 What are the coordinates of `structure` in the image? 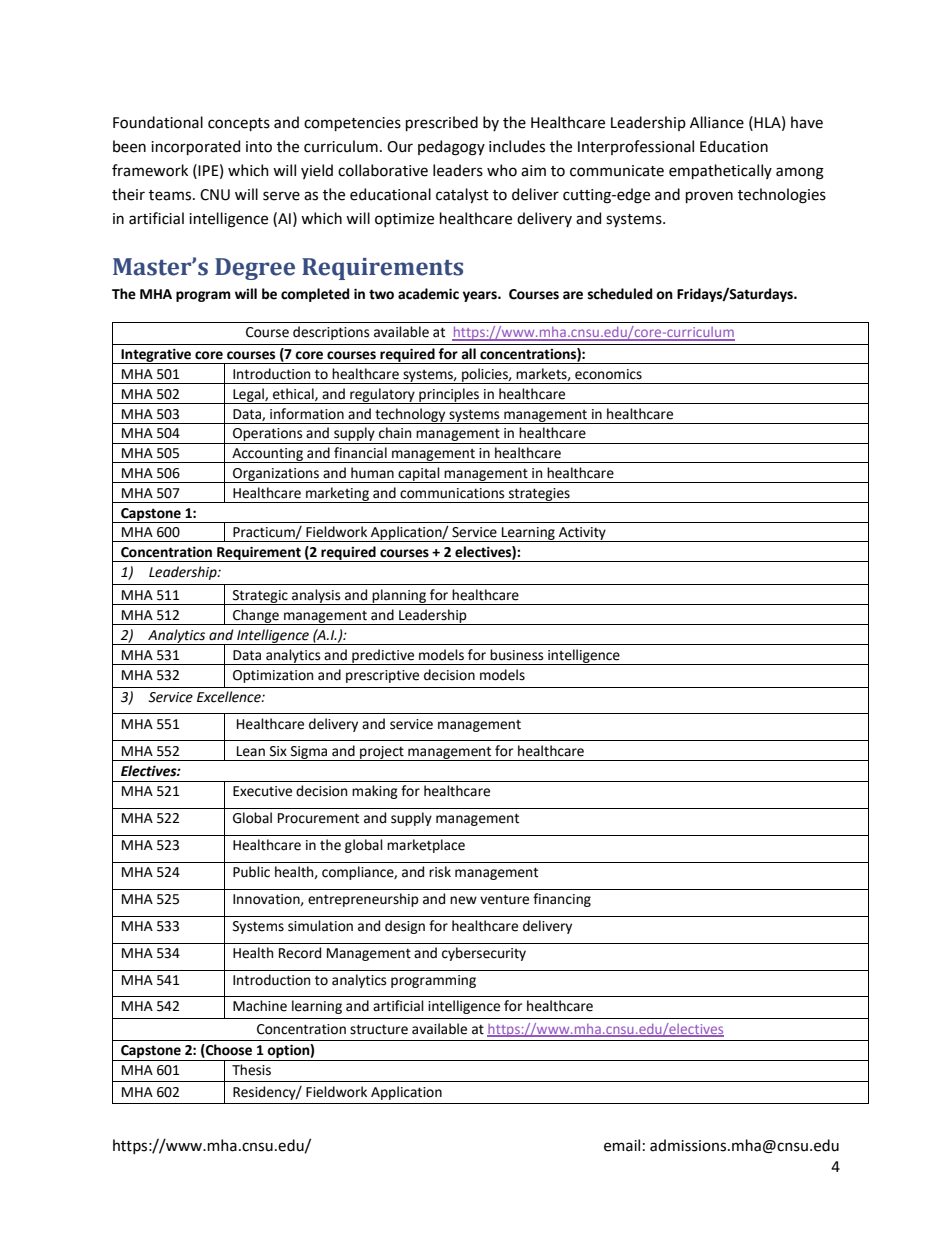 It's located at (379, 1029).
